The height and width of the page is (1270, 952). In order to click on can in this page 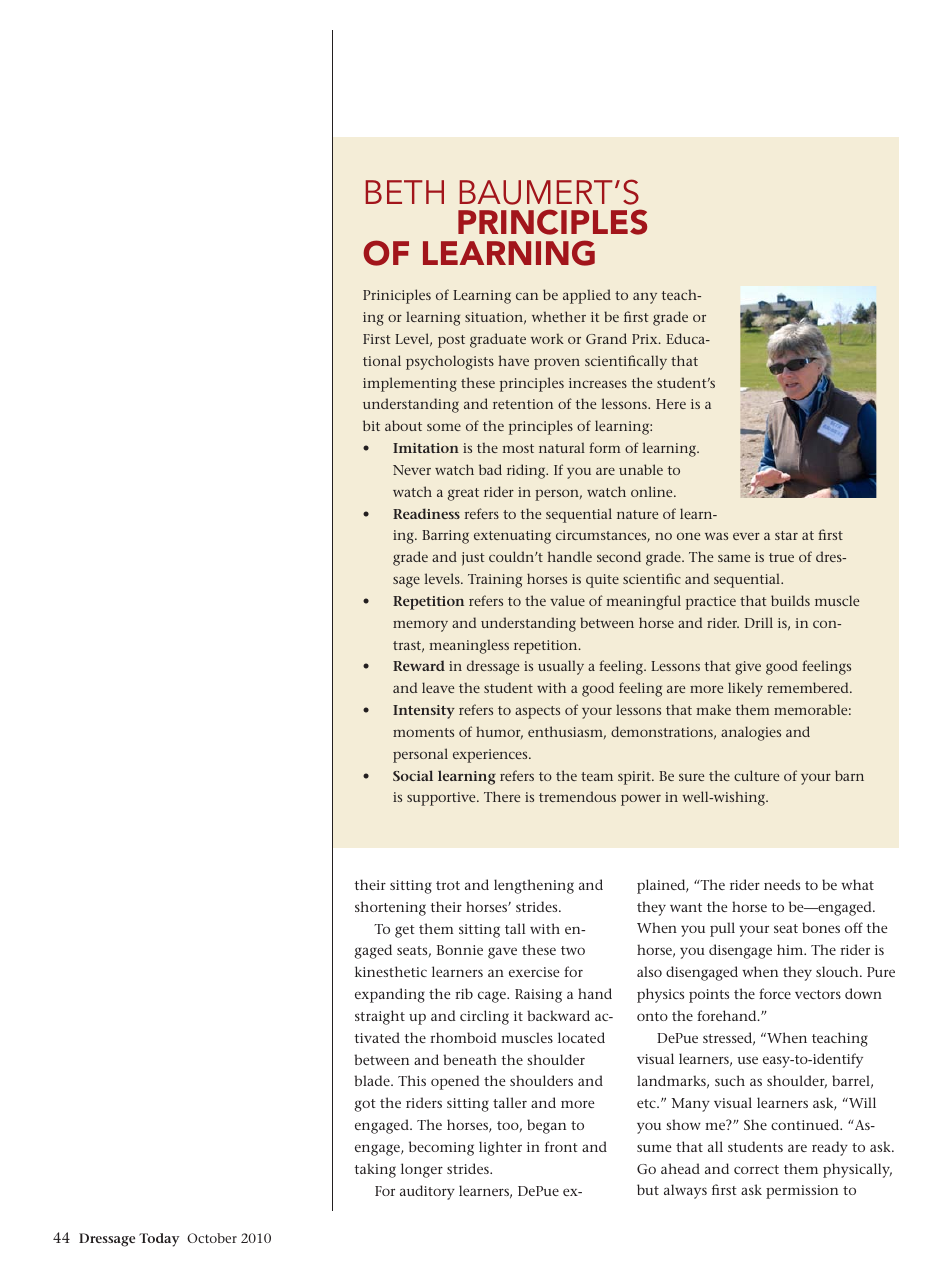, I will do `click(527, 296)`.
